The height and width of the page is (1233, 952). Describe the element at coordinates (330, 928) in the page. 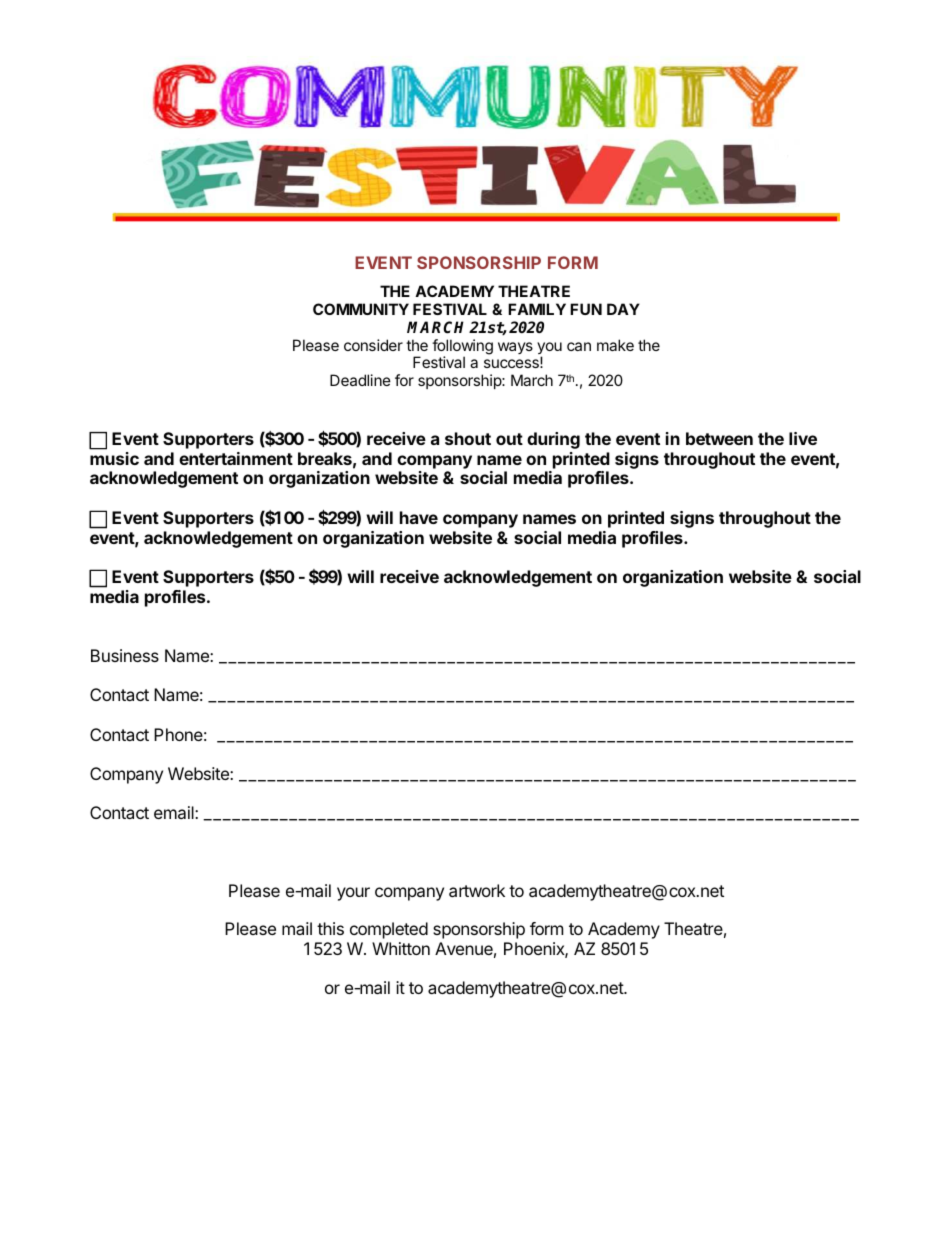

I see `this` at that location.
